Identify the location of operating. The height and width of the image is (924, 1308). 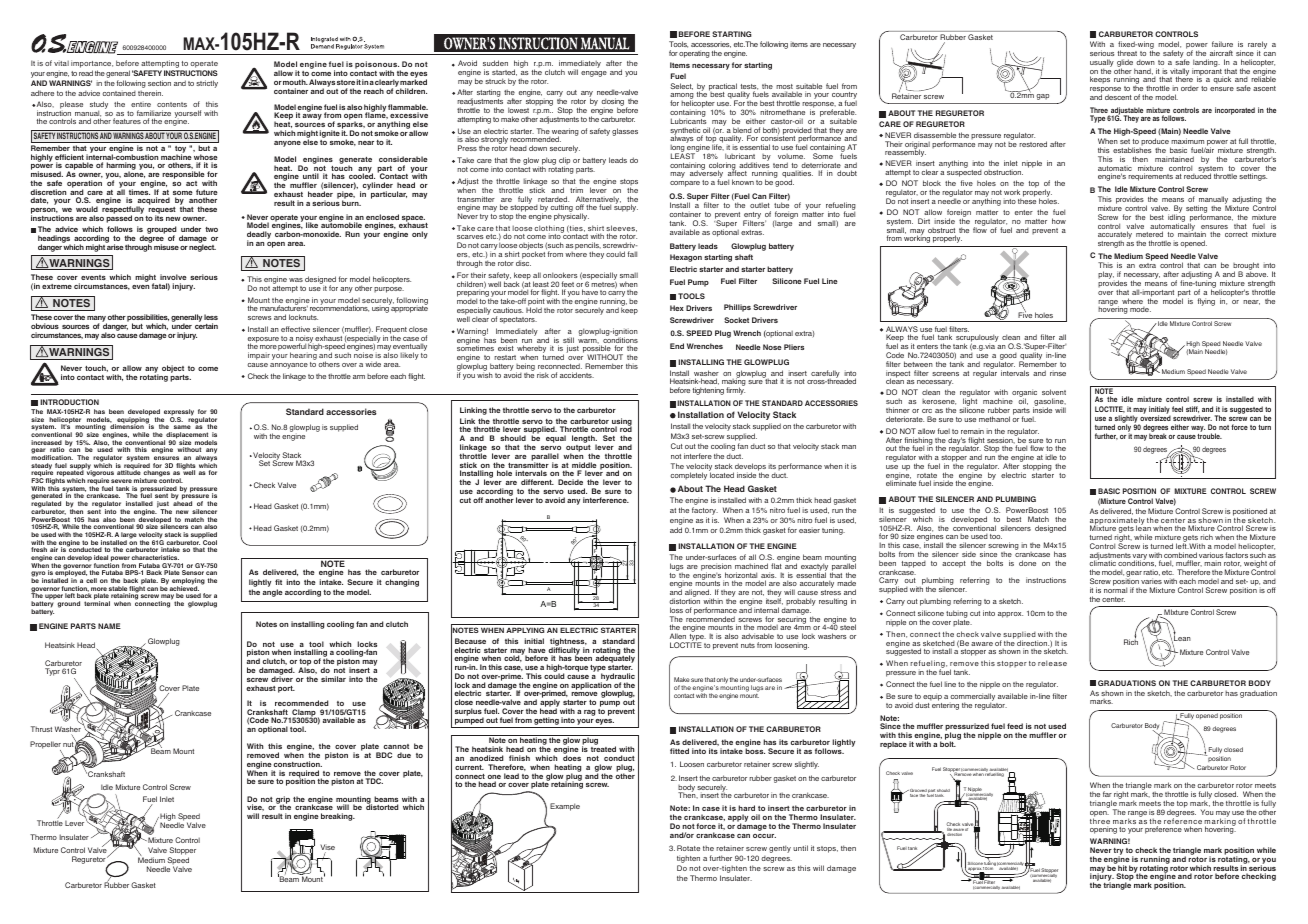
(694, 54).
